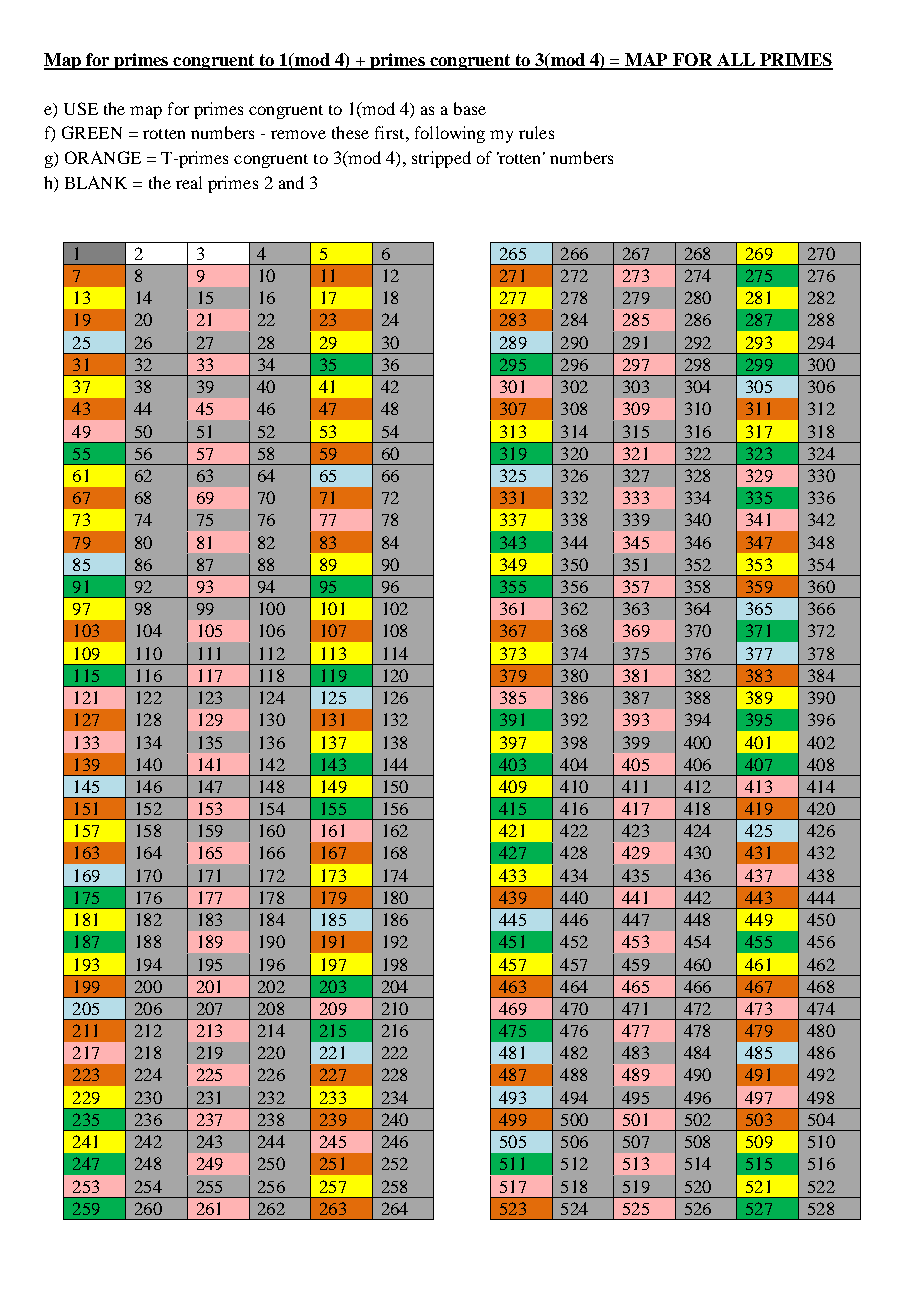 The image size is (924, 1307). Describe the element at coordinates (92, 132) in the screenshot. I see `GREEN` at that location.
